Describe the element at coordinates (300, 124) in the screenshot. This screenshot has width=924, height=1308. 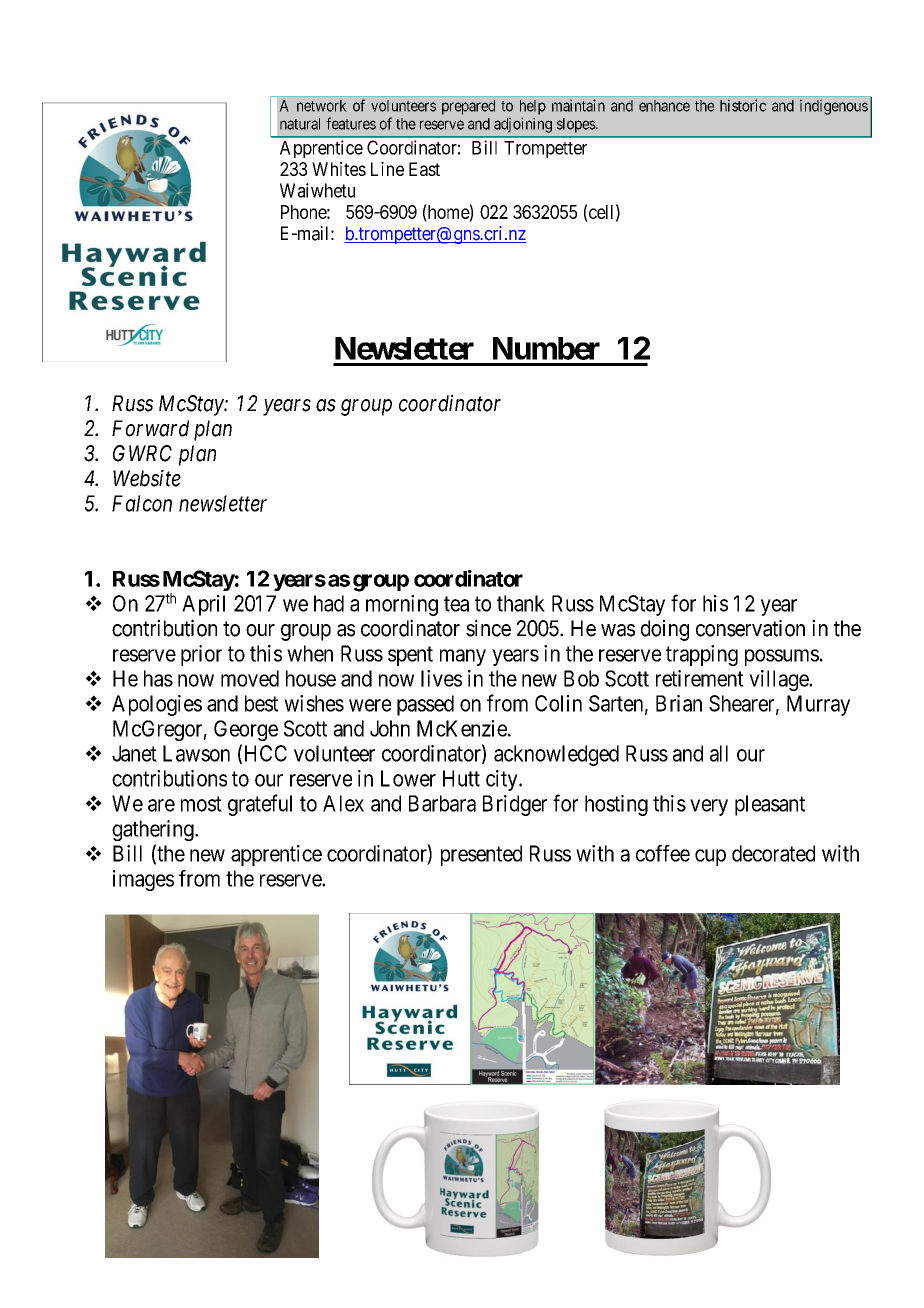
I see `natural` at that location.
